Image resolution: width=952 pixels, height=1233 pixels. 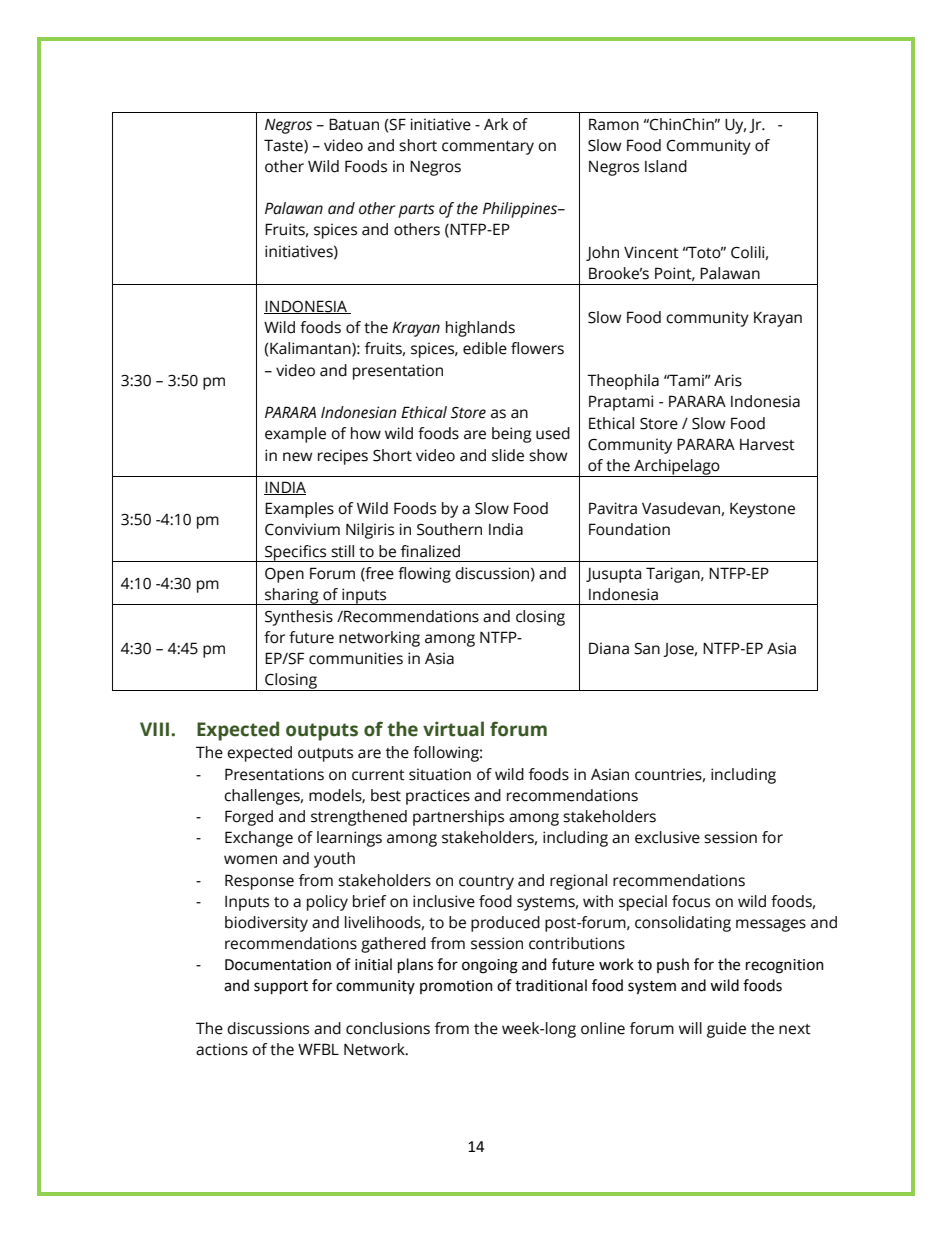 I want to click on San, so click(x=647, y=649).
